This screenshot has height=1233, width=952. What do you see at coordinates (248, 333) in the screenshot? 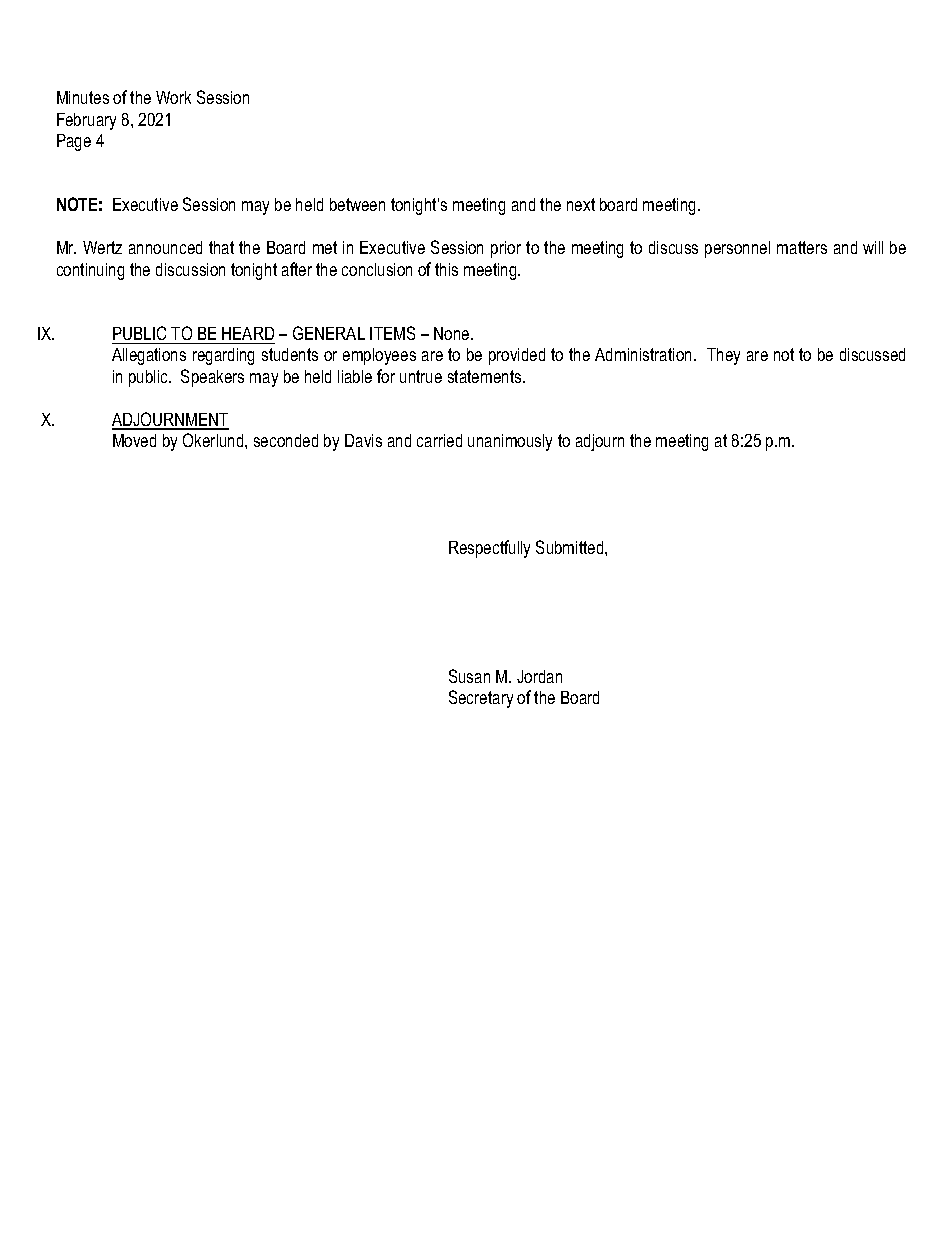
I see `HEARD` at bounding box center [248, 333].
